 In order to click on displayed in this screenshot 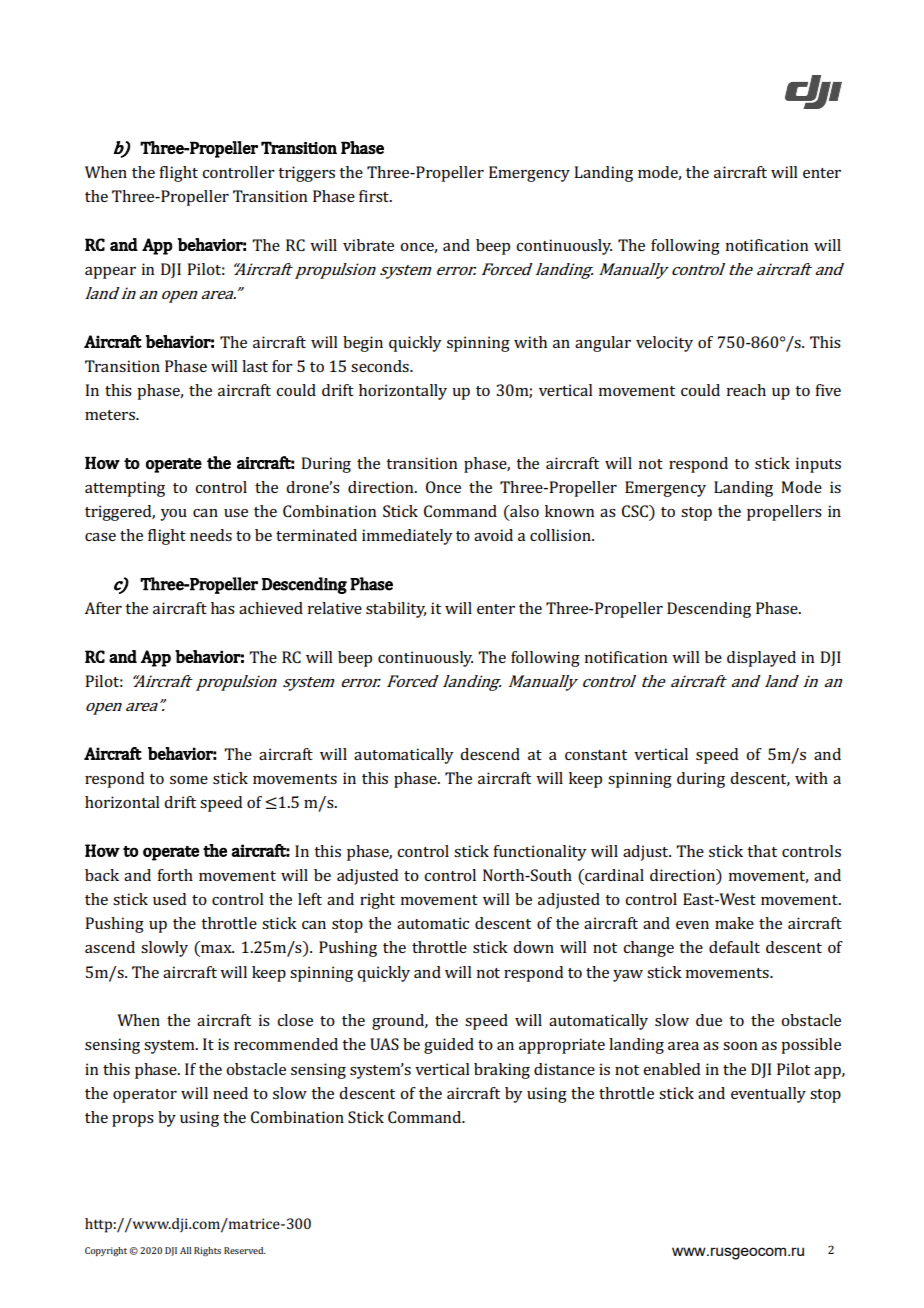, I will do `click(761, 659)`.
